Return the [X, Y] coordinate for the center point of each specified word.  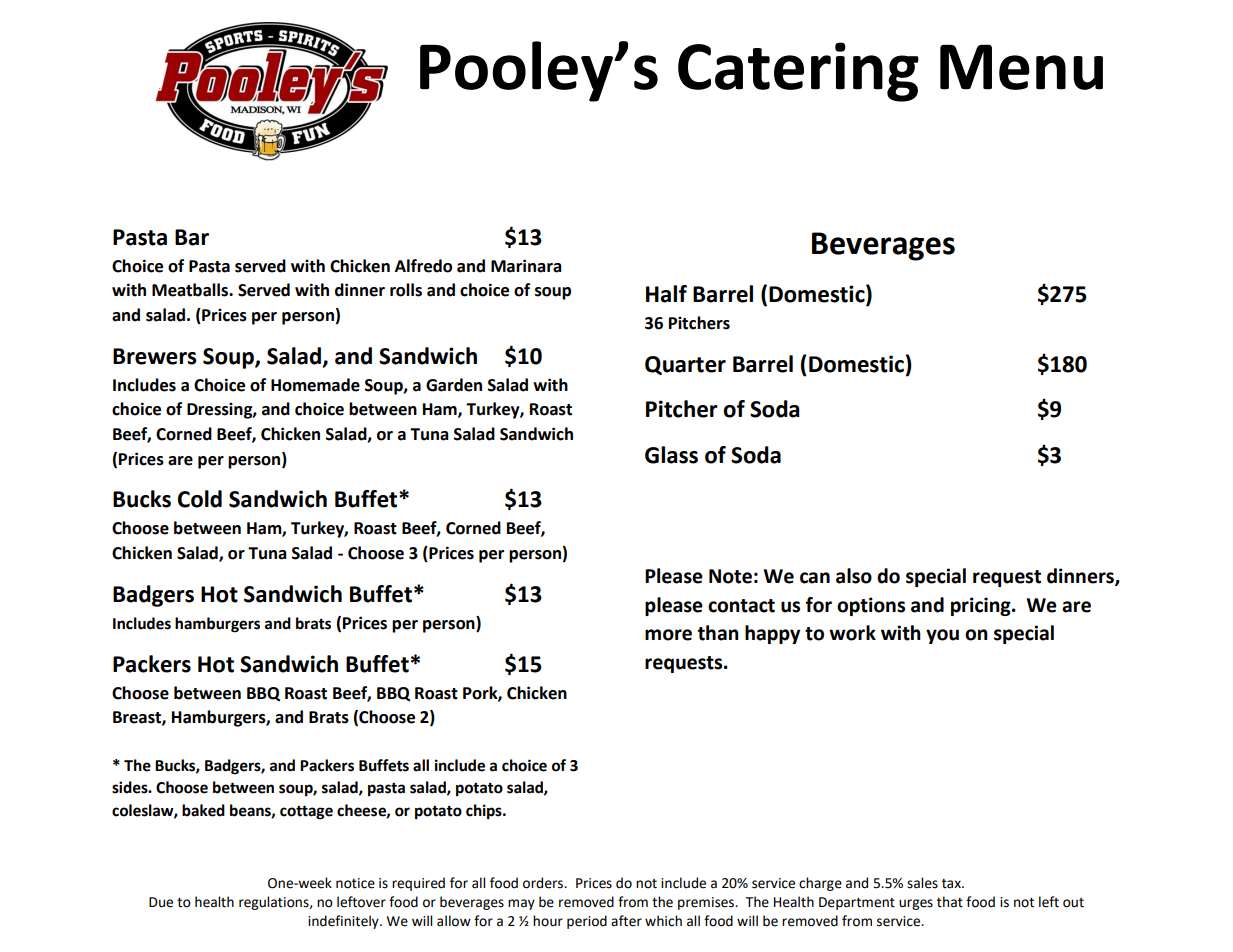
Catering [798, 72]
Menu [1021, 67]
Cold [200, 499]
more [668, 635]
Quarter [685, 365]
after [626, 921]
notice [355, 883]
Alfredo [423, 266]
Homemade [315, 385]
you [942, 636]
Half [666, 294]
